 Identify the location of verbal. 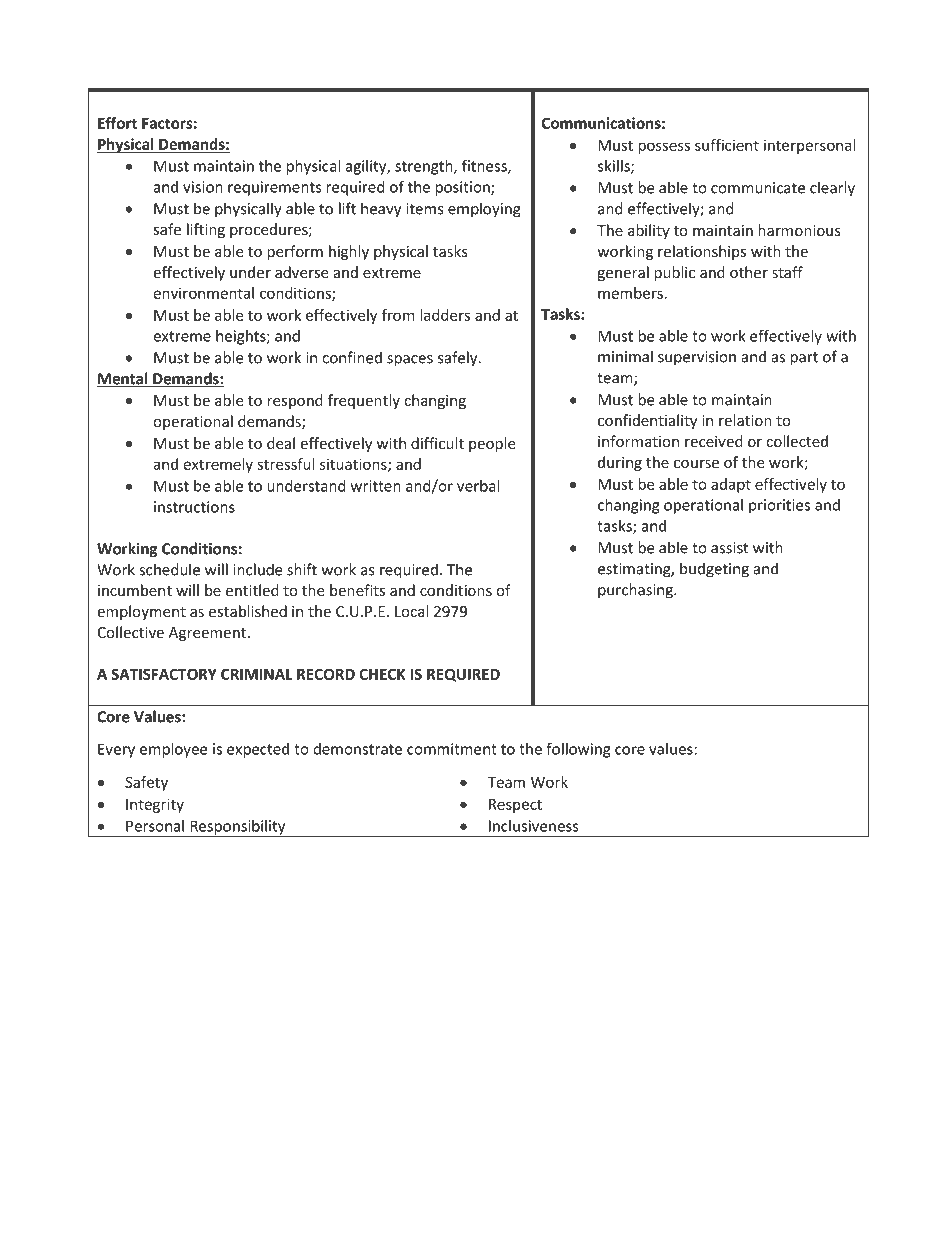
(478, 486).
